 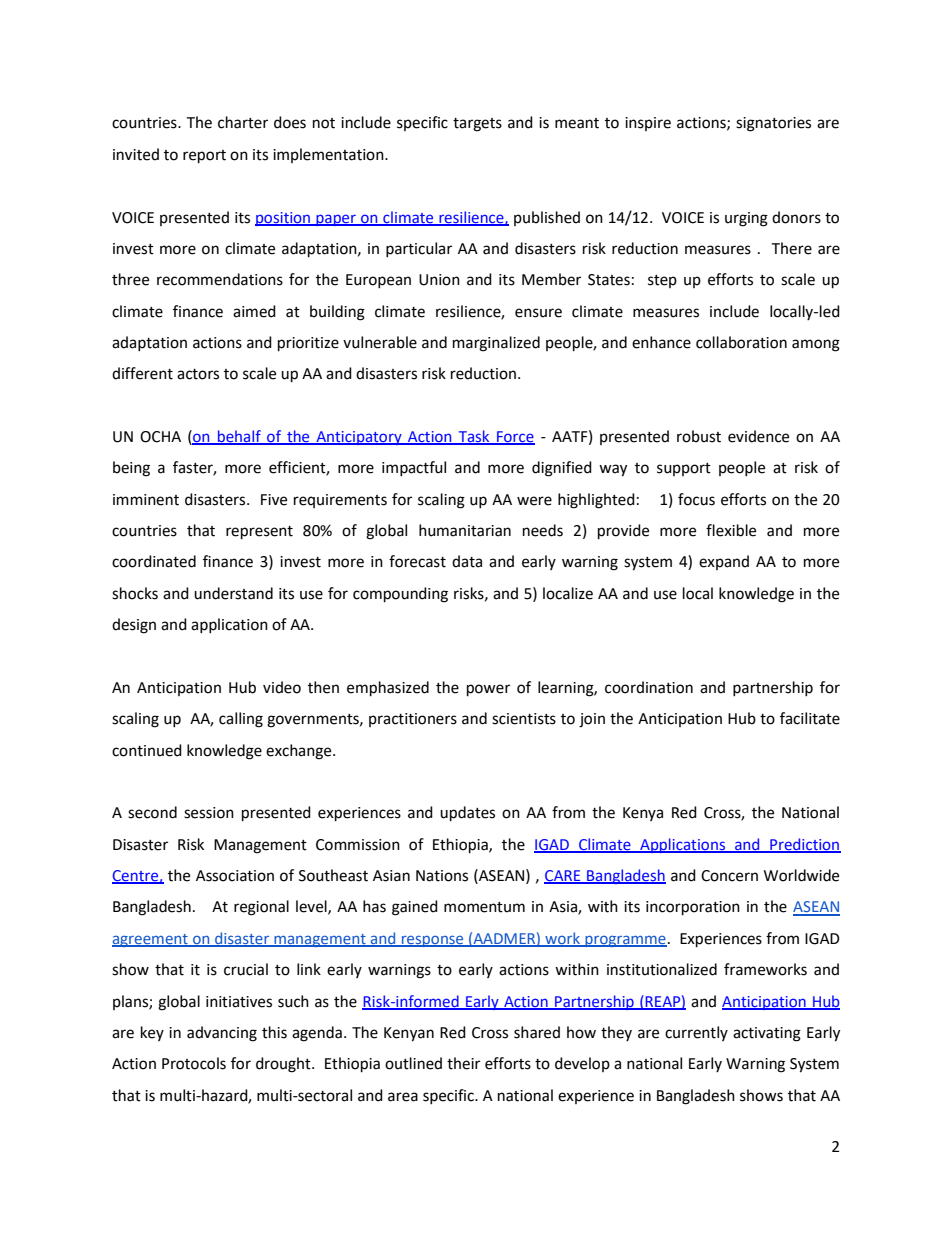 I want to click on understand, so click(x=233, y=593).
